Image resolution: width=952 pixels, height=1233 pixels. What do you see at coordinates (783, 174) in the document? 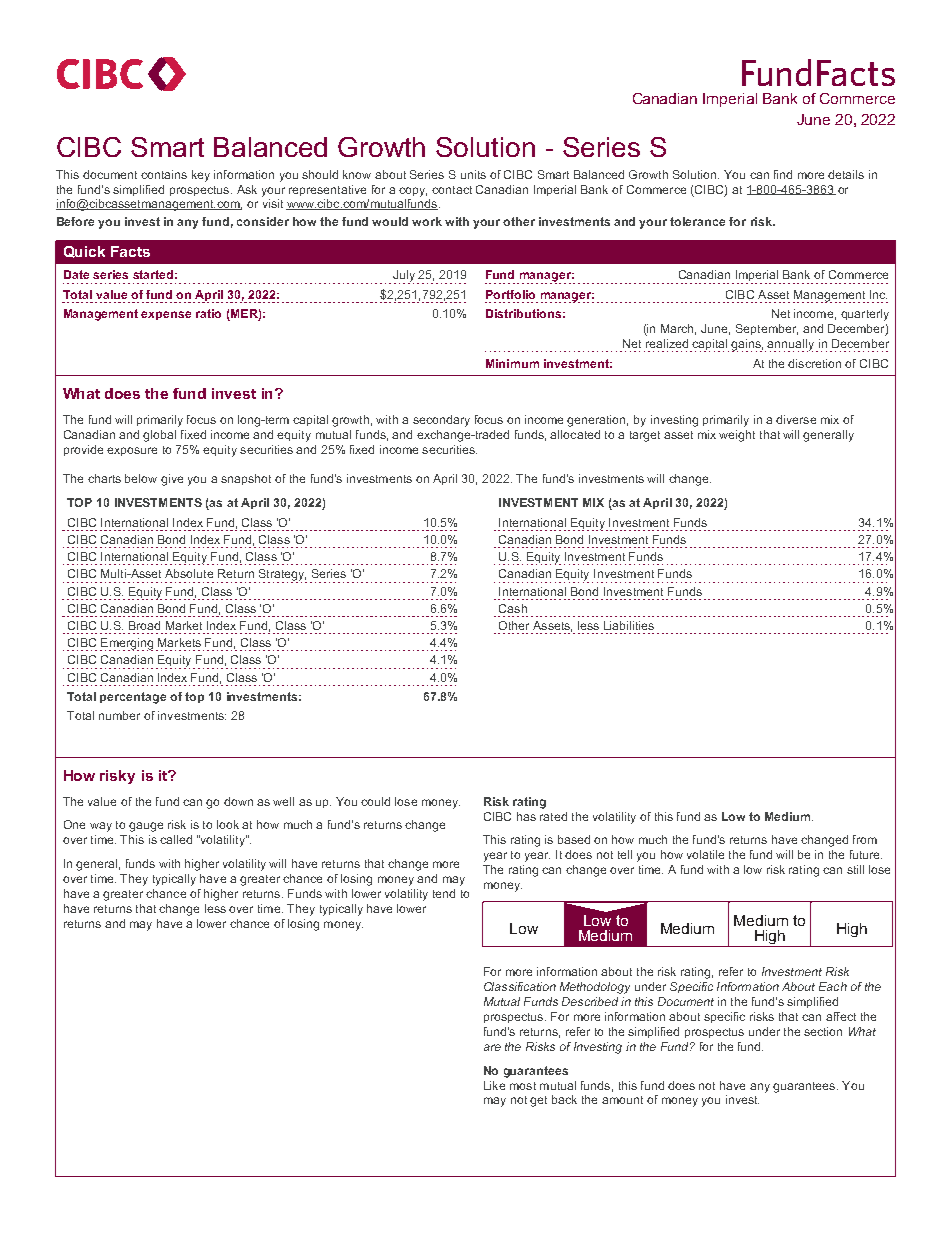
I see `find` at bounding box center [783, 174].
